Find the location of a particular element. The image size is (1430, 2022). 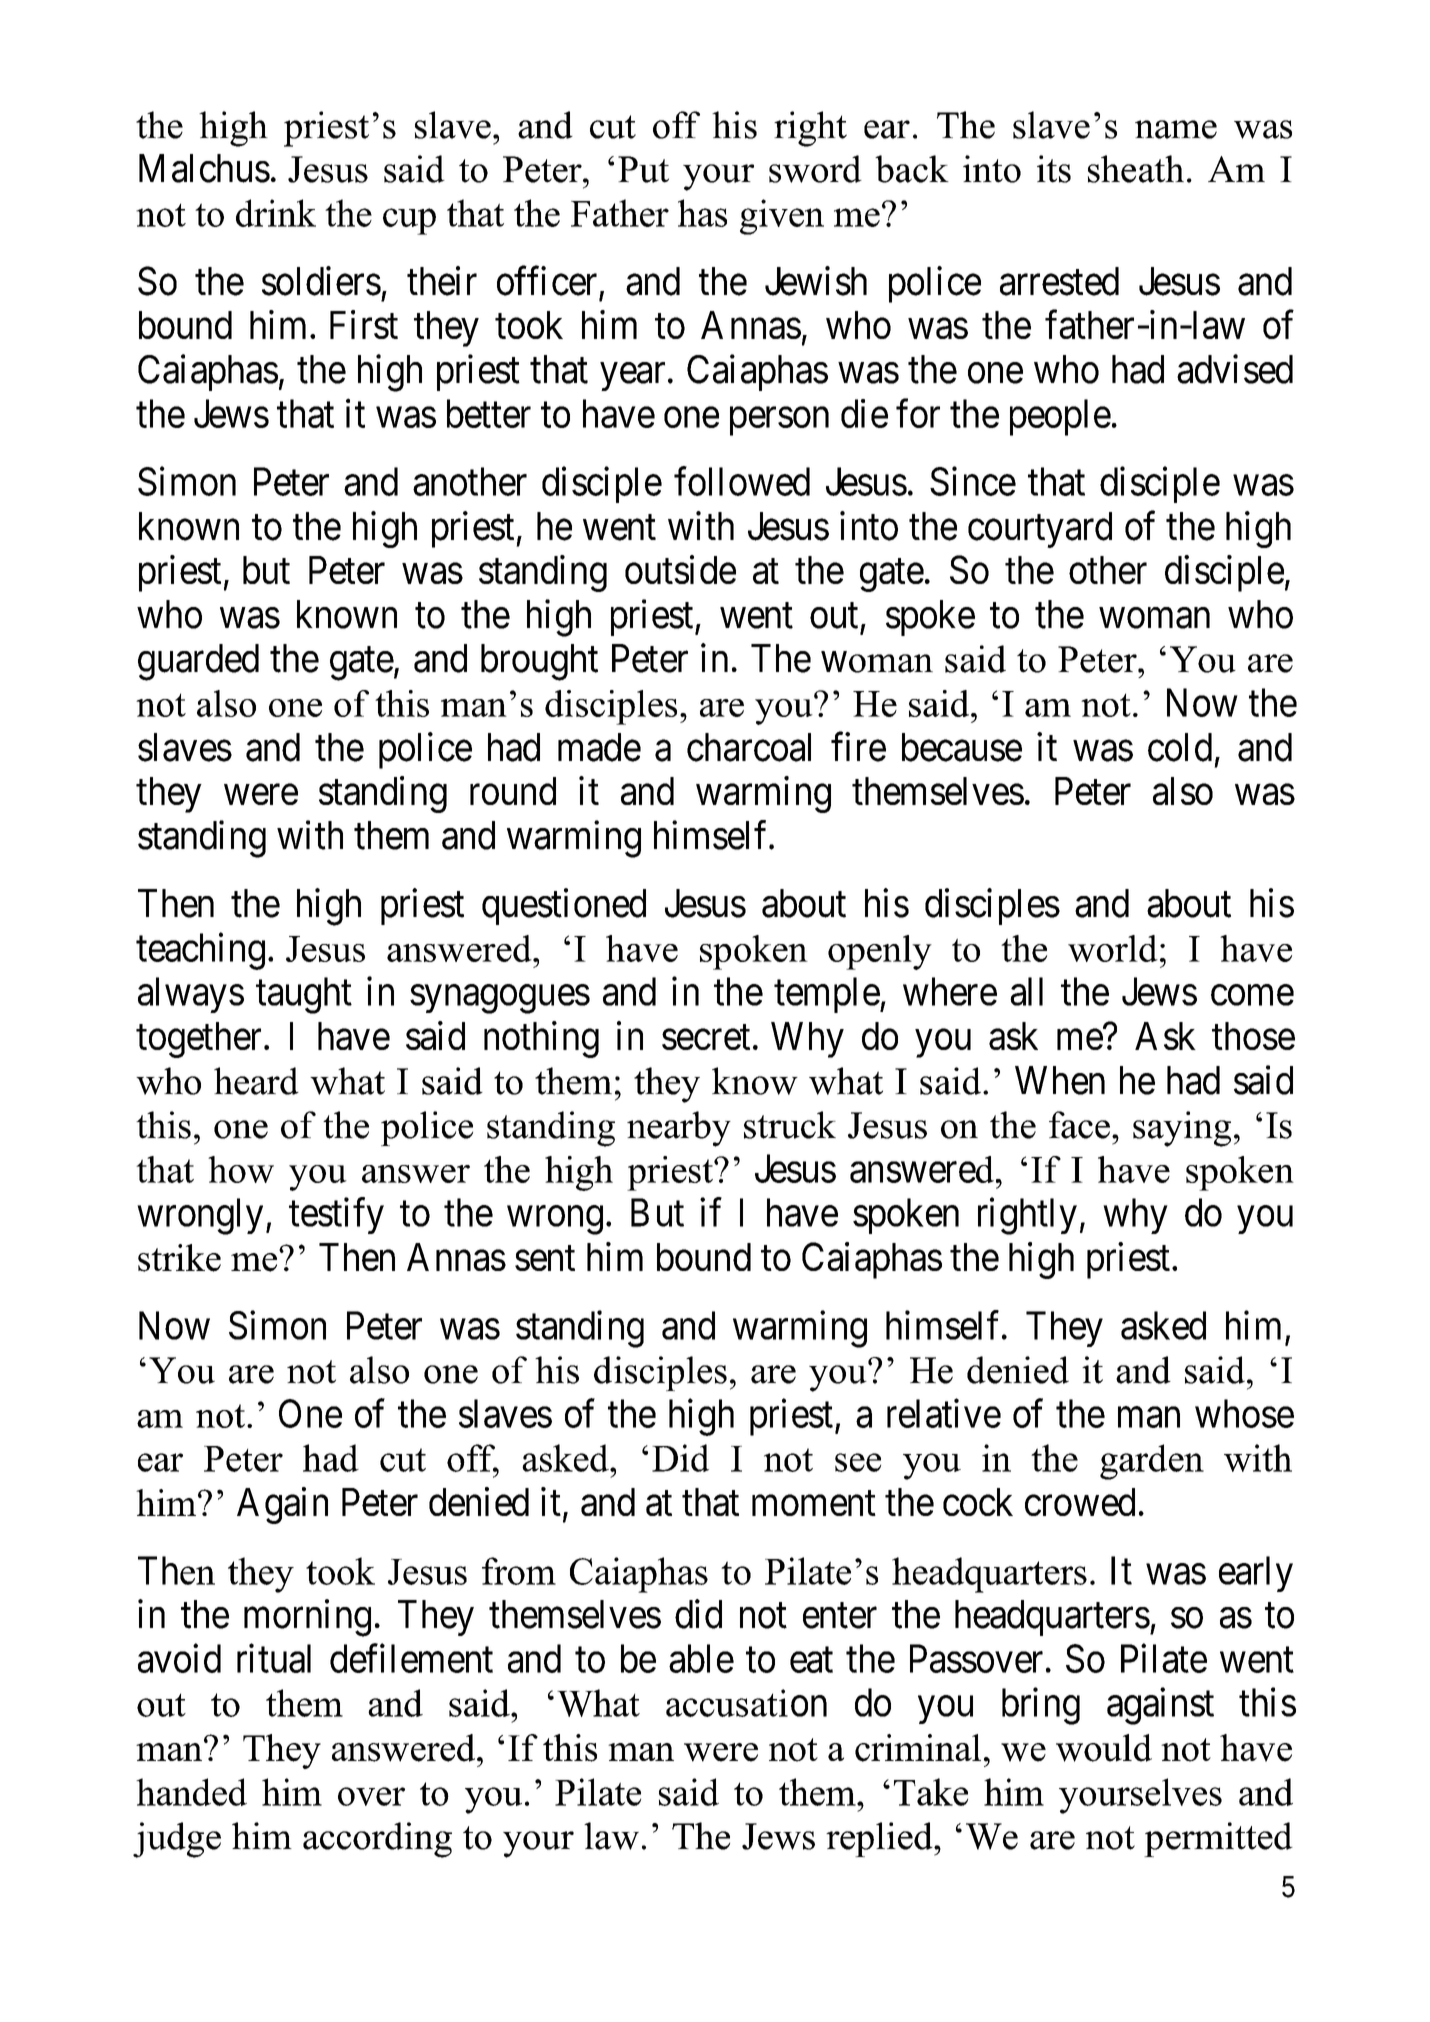

testify is located at coordinates (336, 1216).
